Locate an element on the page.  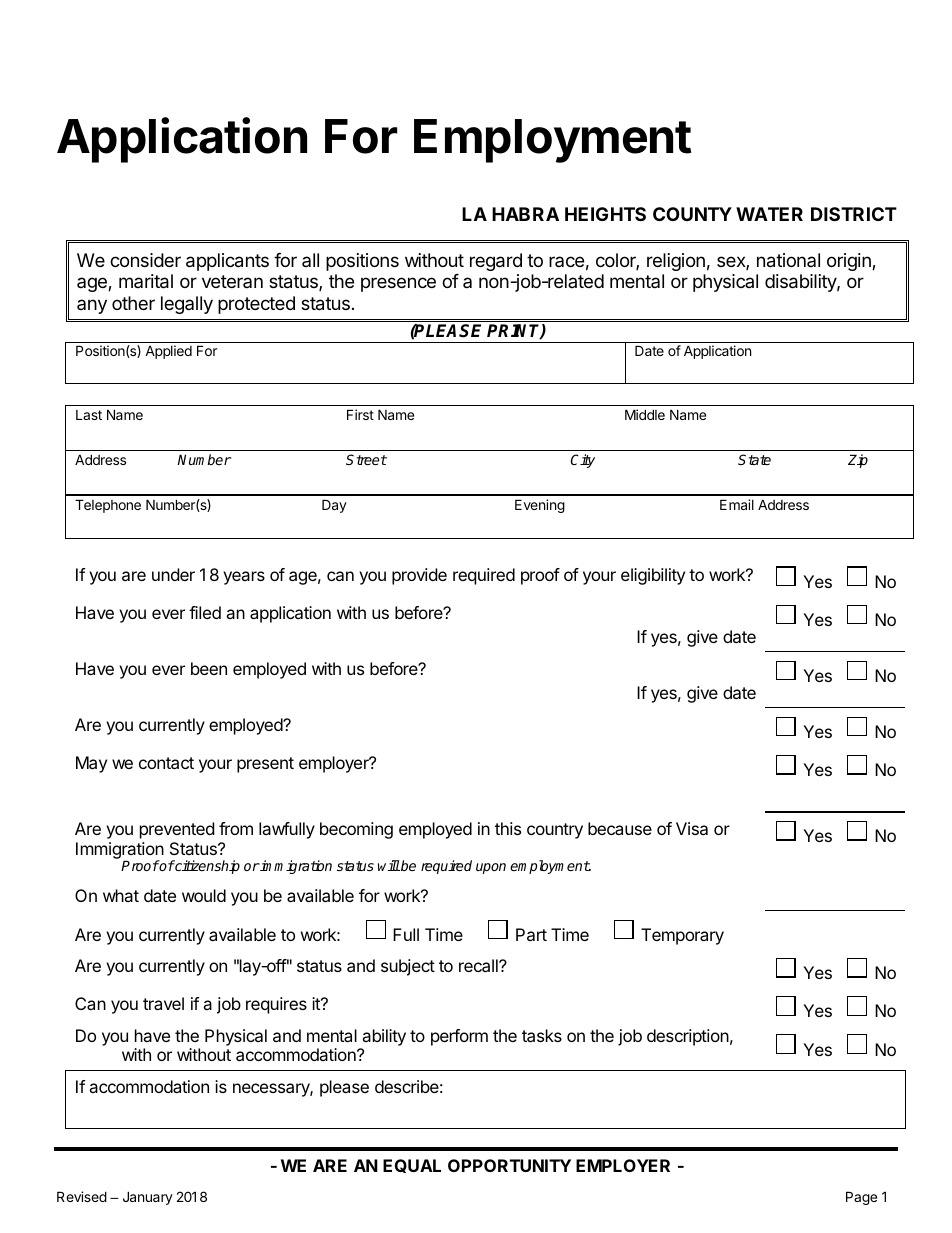
been is located at coordinates (209, 668).
